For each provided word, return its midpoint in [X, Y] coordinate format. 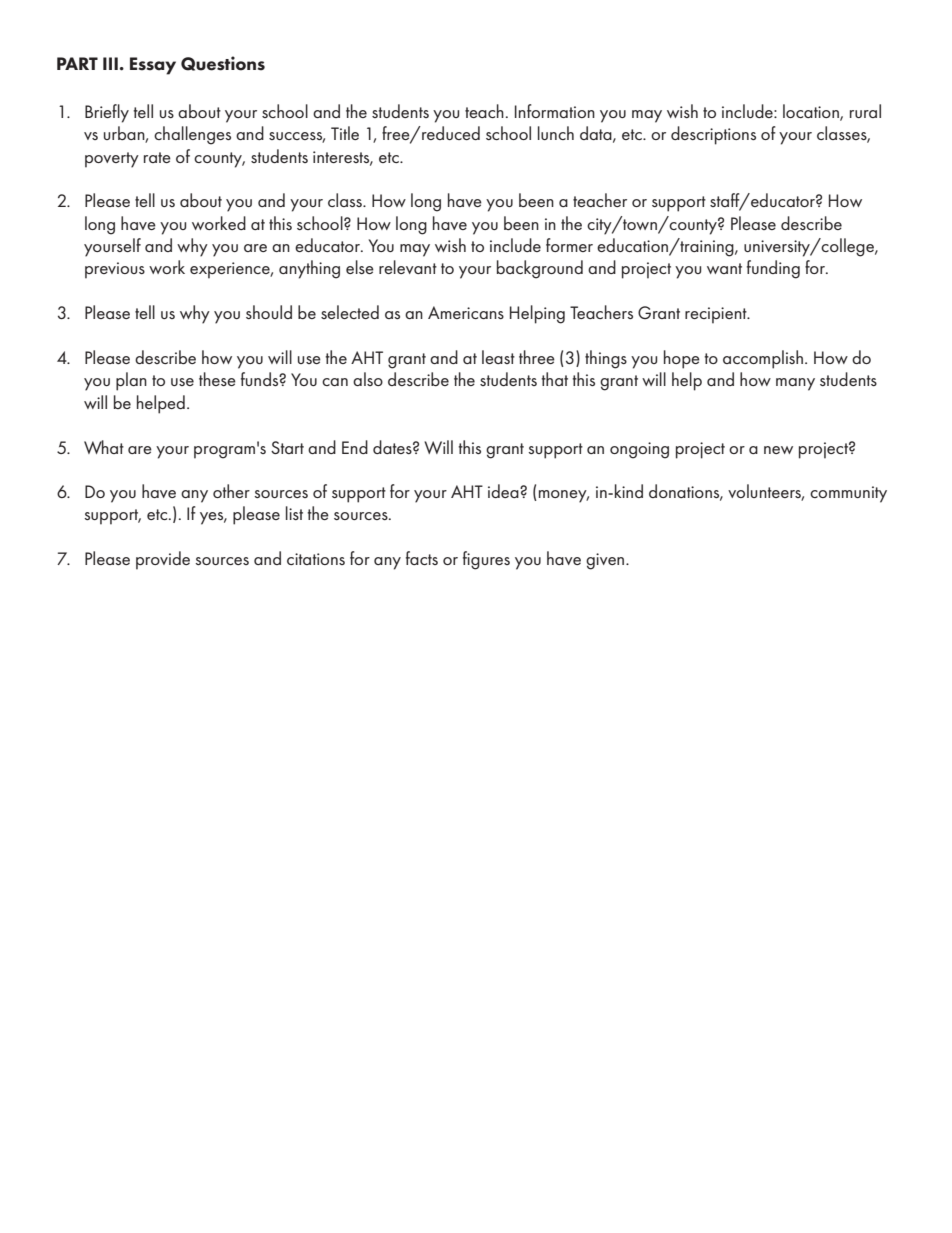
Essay [153, 66]
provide [163, 560]
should [269, 312]
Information [555, 111]
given [606, 561]
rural [865, 111]
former [569, 245]
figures [486, 560]
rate [157, 157]
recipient [717, 315]
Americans [466, 312]
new [778, 450]
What [104, 447]
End [355, 447]
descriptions [713, 135]
